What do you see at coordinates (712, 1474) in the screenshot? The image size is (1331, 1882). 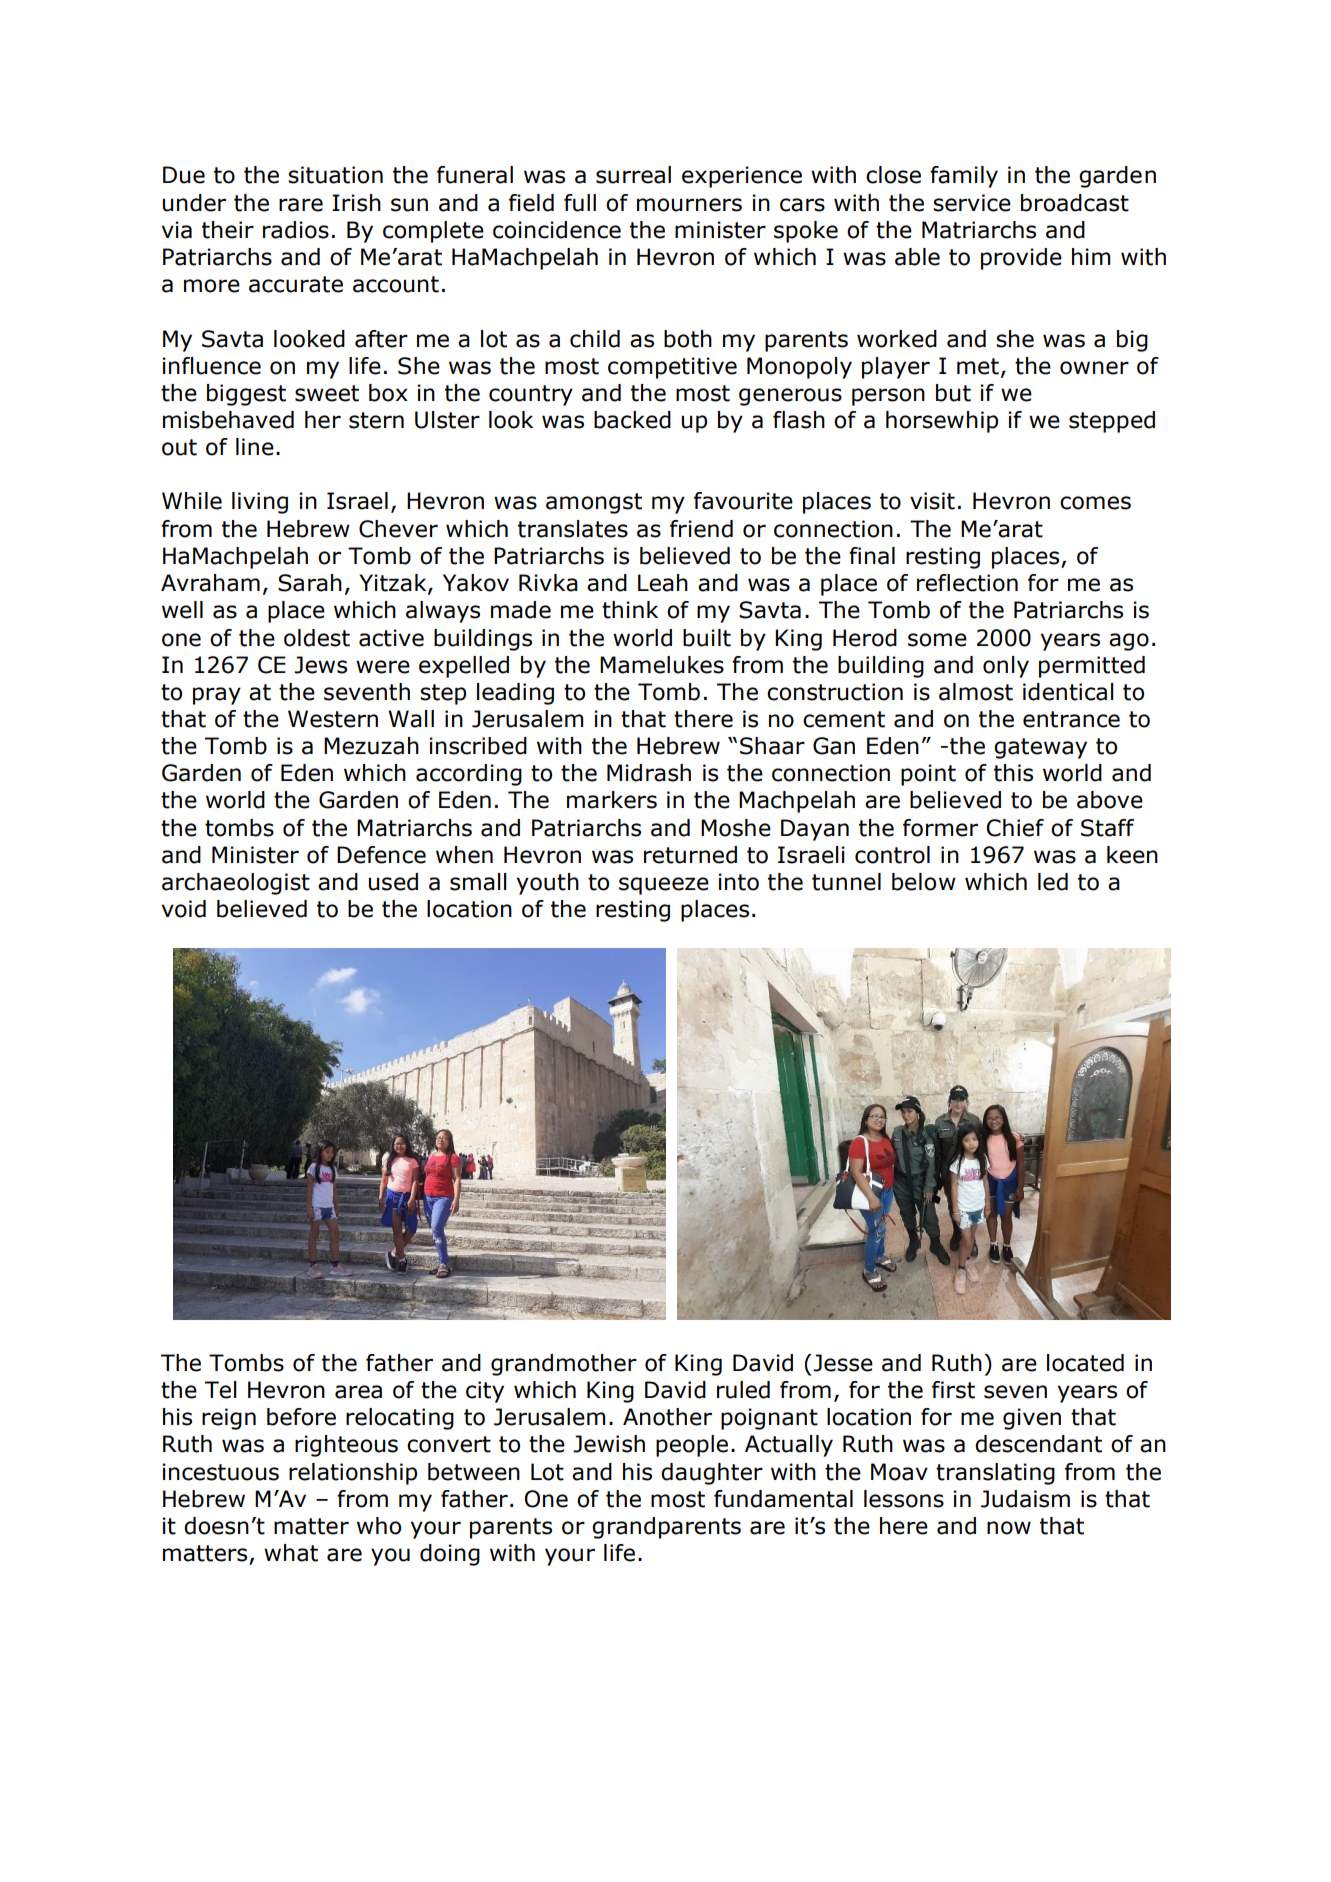 I see `daughter` at bounding box center [712, 1474].
